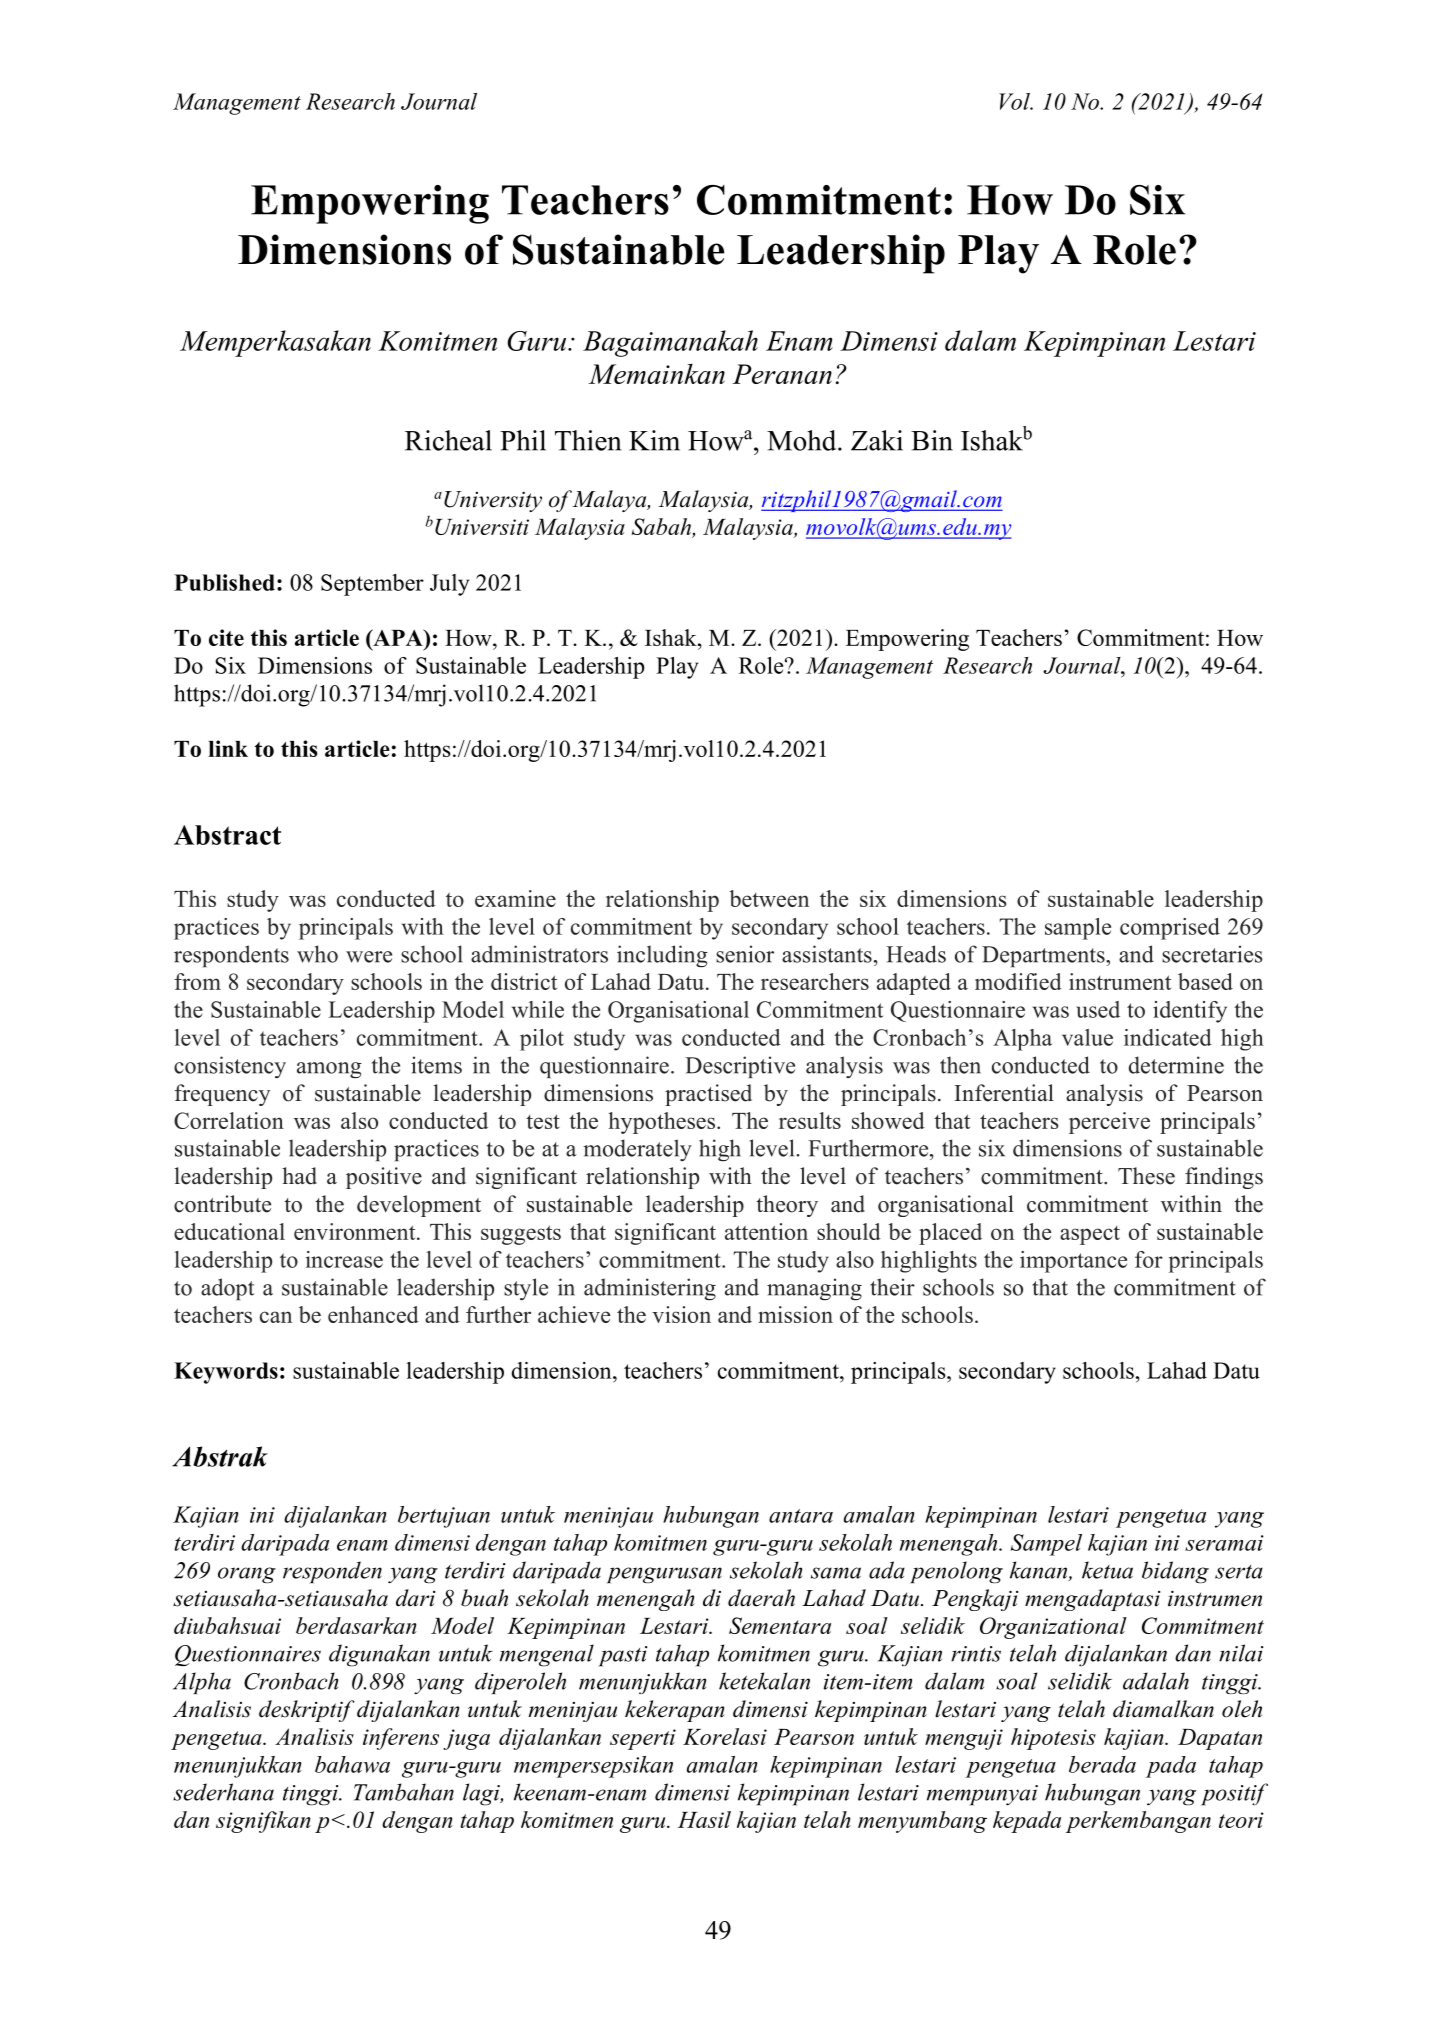  I want to click on juga, so click(466, 1739).
